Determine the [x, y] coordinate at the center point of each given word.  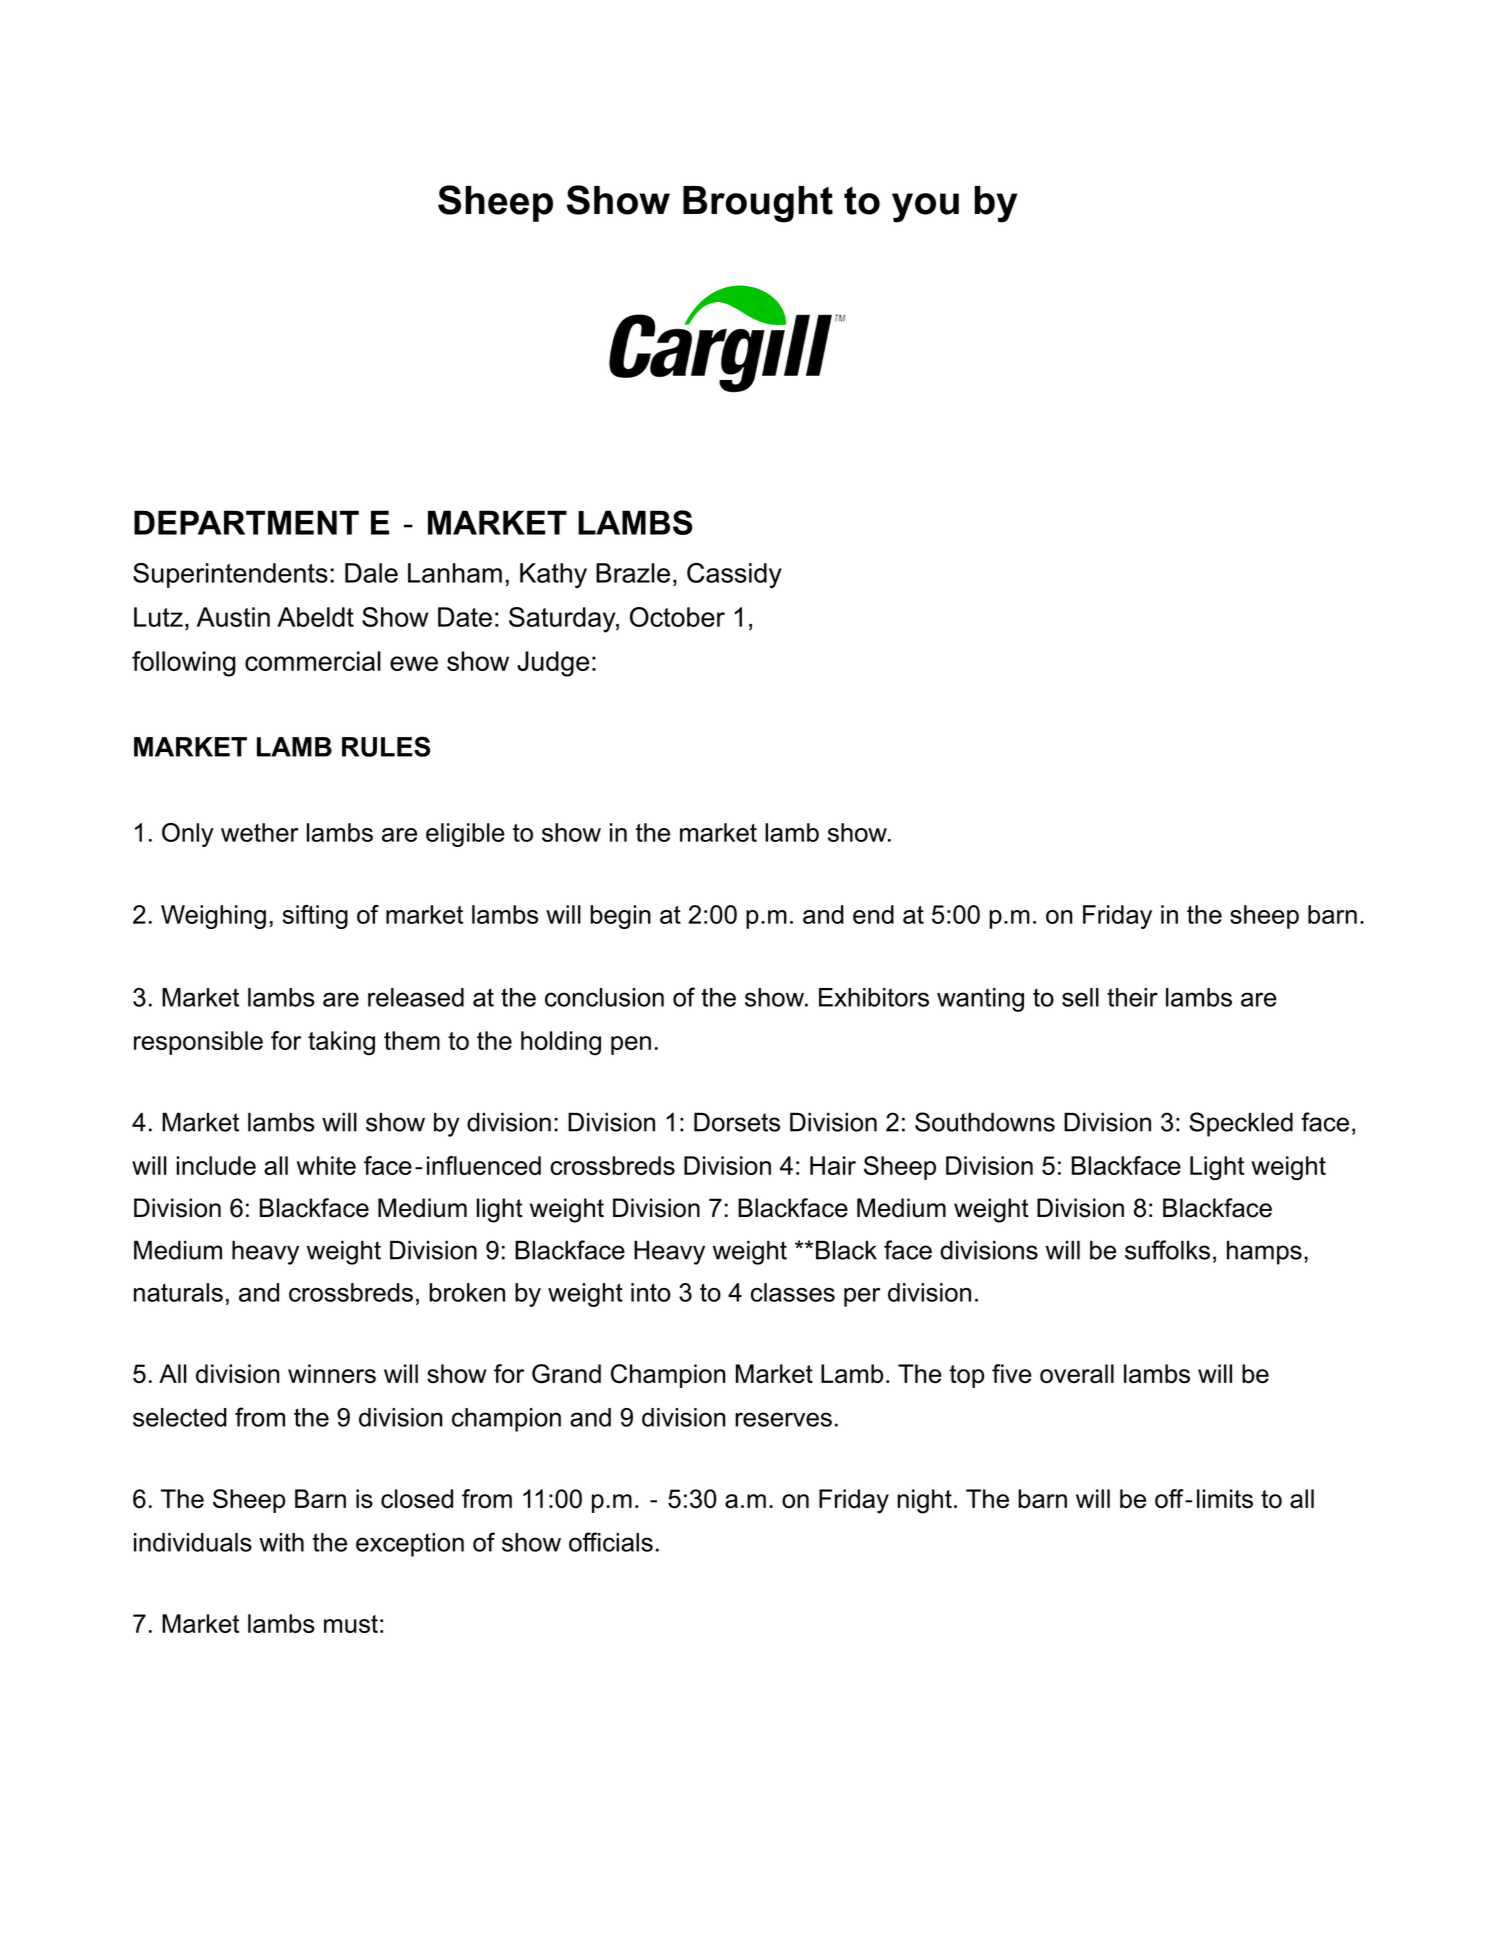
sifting [315, 917]
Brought [758, 204]
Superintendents [230, 575]
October [677, 617]
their [1132, 997]
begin [620, 917]
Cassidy [734, 576]
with [281, 1542]
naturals [178, 1292]
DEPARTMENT [246, 522]
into [651, 1292]
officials [611, 1542]
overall [1077, 1373]
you [925, 208]
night [924, 1501]
